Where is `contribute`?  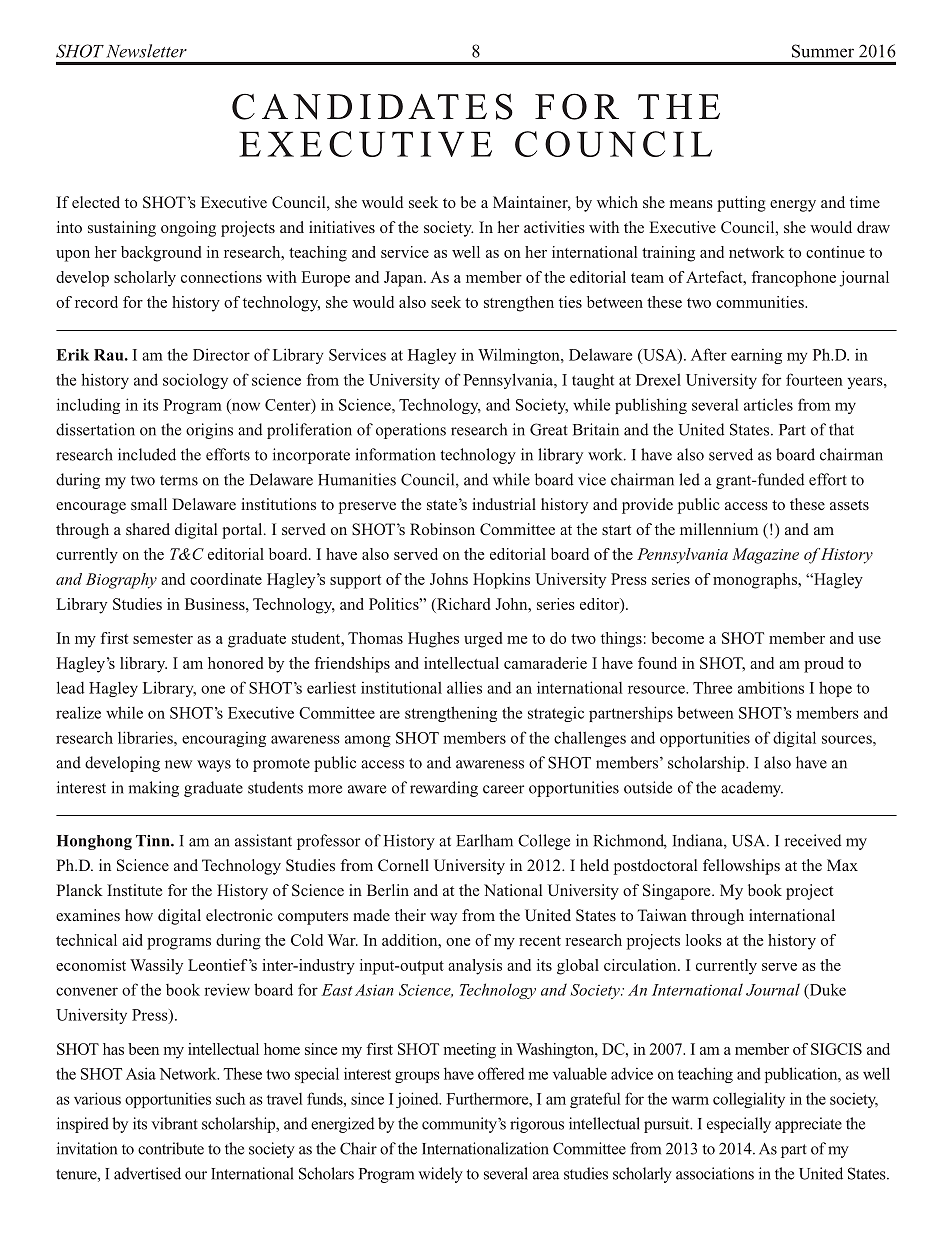
contribute is located at coordinates (171, 1148).
